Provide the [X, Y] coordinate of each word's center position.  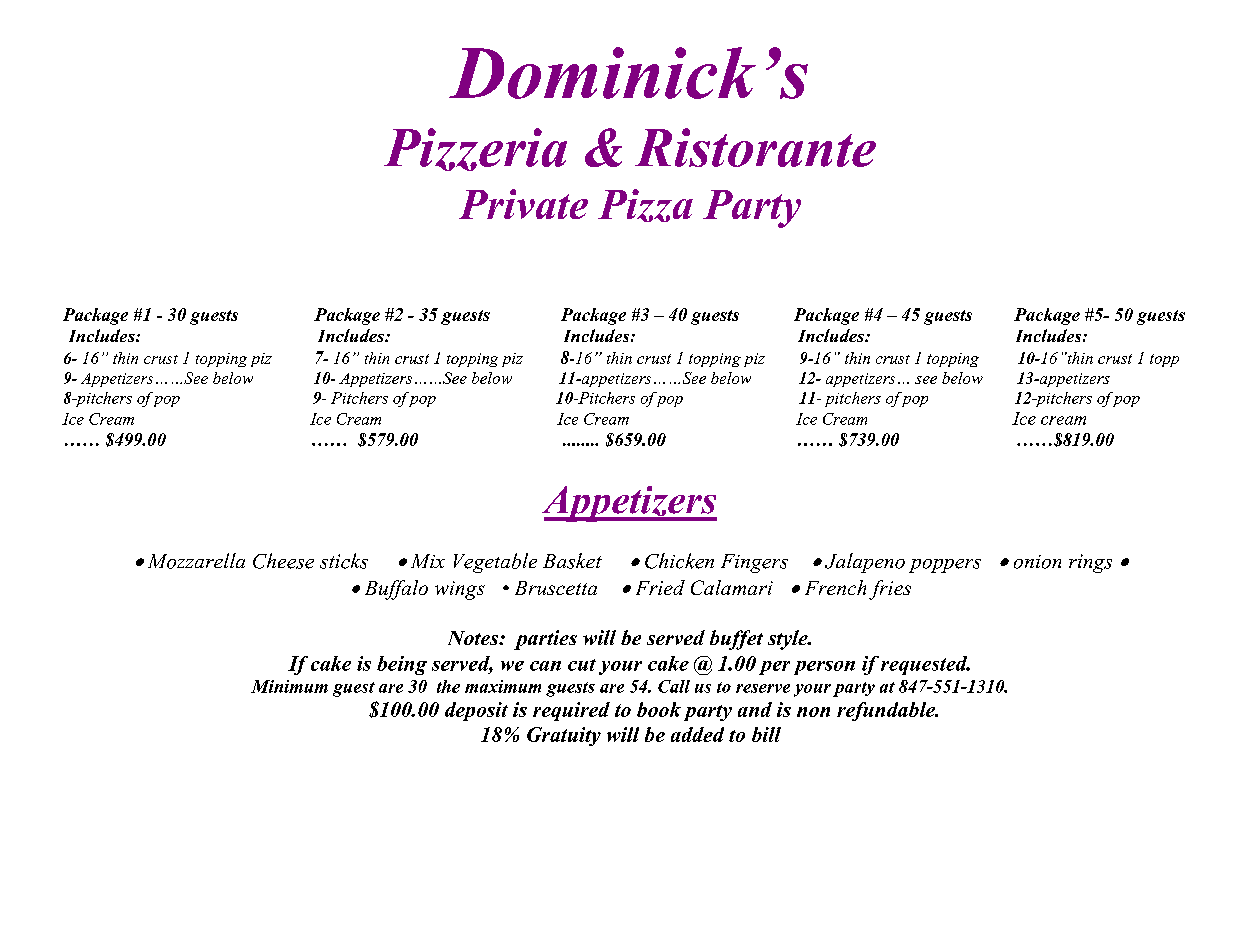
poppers [945, 566]
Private [523, 204]
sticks [344, 561]
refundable [887, 711]
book [659, 709]
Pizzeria [475, 149]
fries [890, 590]
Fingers [754, 563]
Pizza [645, 205]
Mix [428, 561]
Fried [660, 587]
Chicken [679, 561]
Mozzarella [196, 561]
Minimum [289, 686]
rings [1090, 563]
